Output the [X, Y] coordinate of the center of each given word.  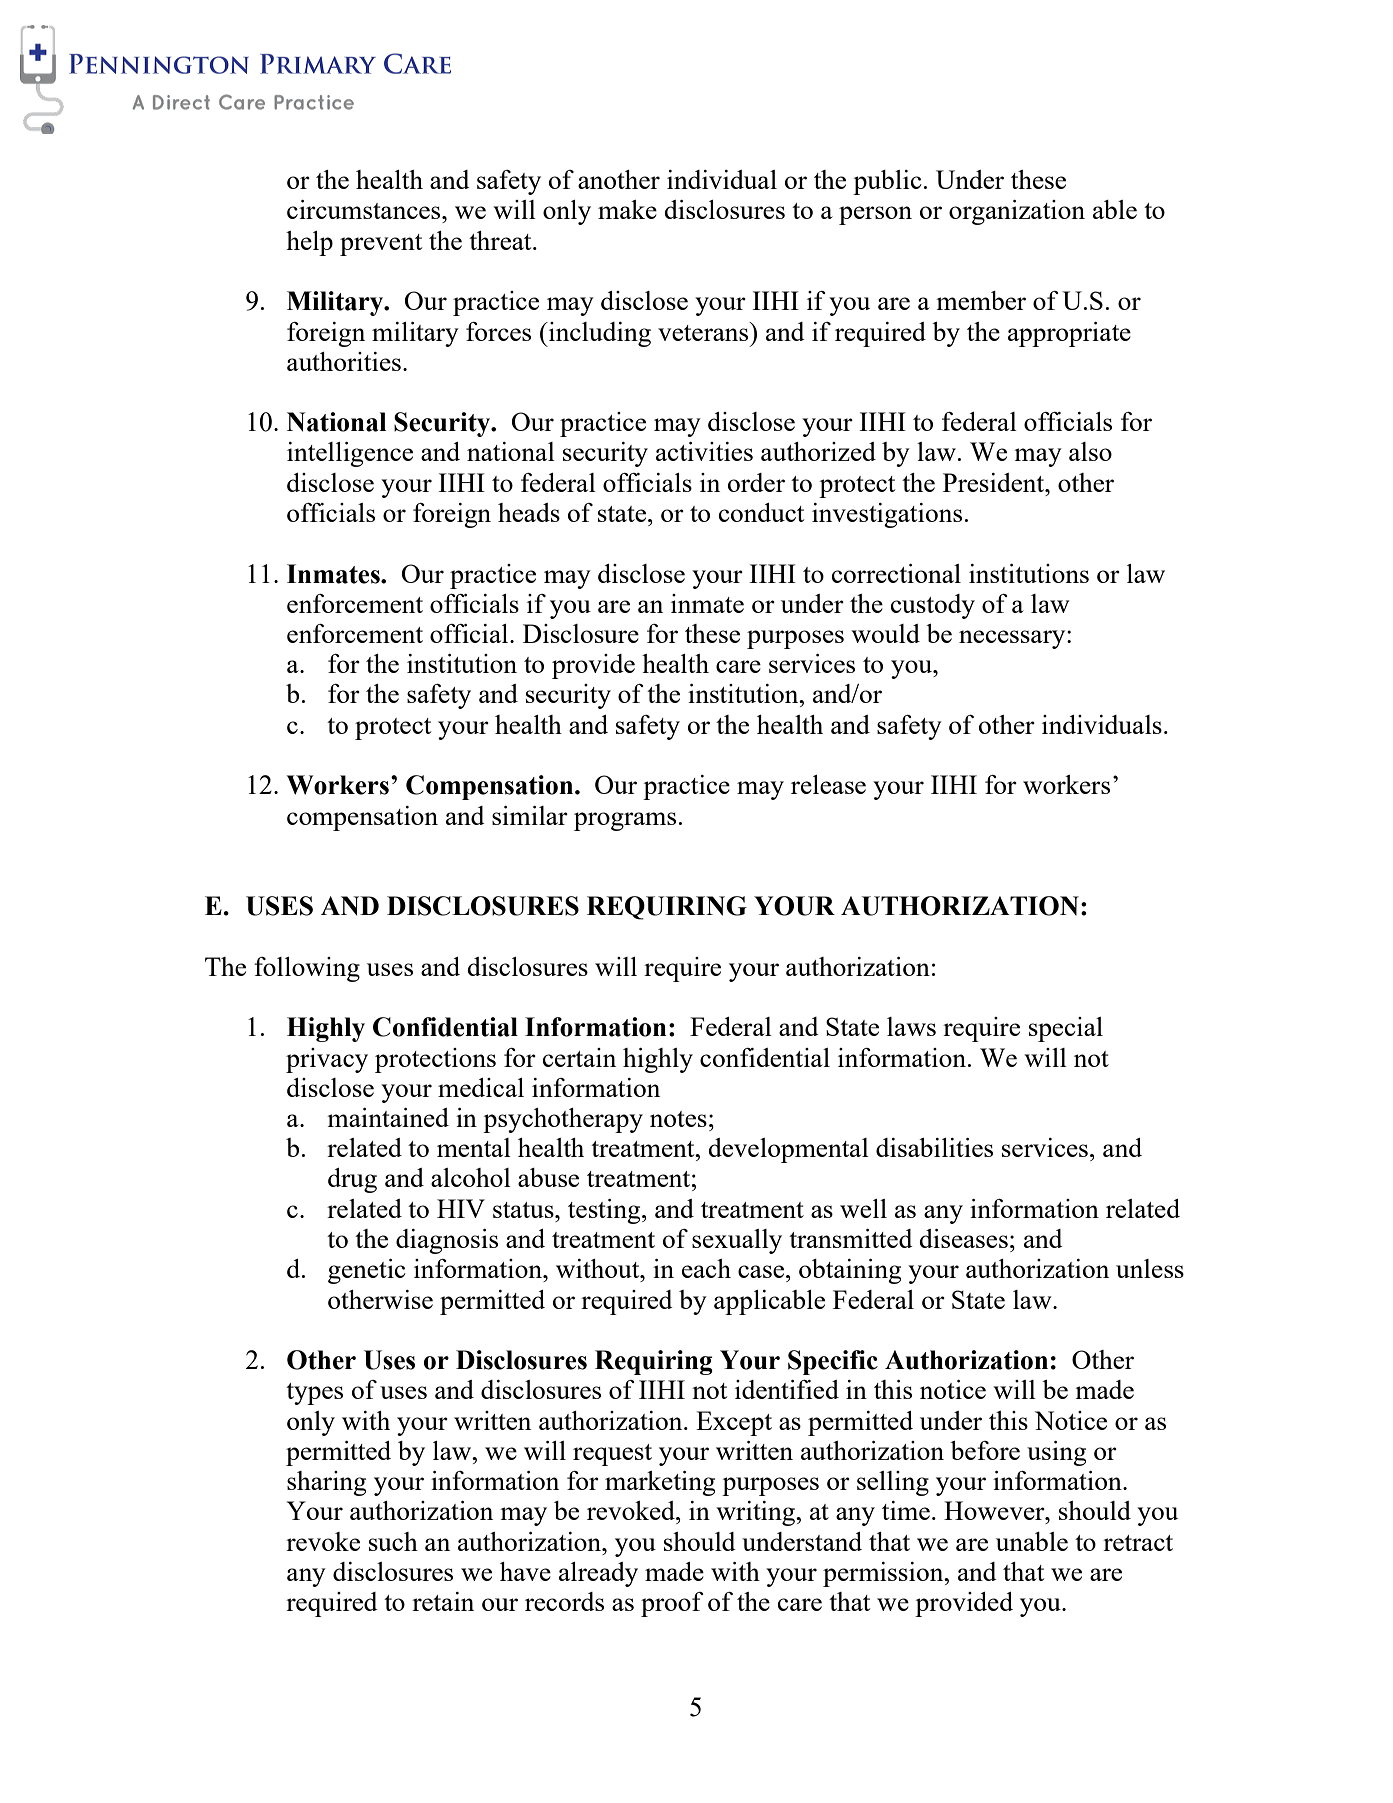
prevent [381, 245]
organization [1017, 212]
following [307, 969]
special [1066, 1029]
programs [625, 821]
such [393, 1541]
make [627, 209]
